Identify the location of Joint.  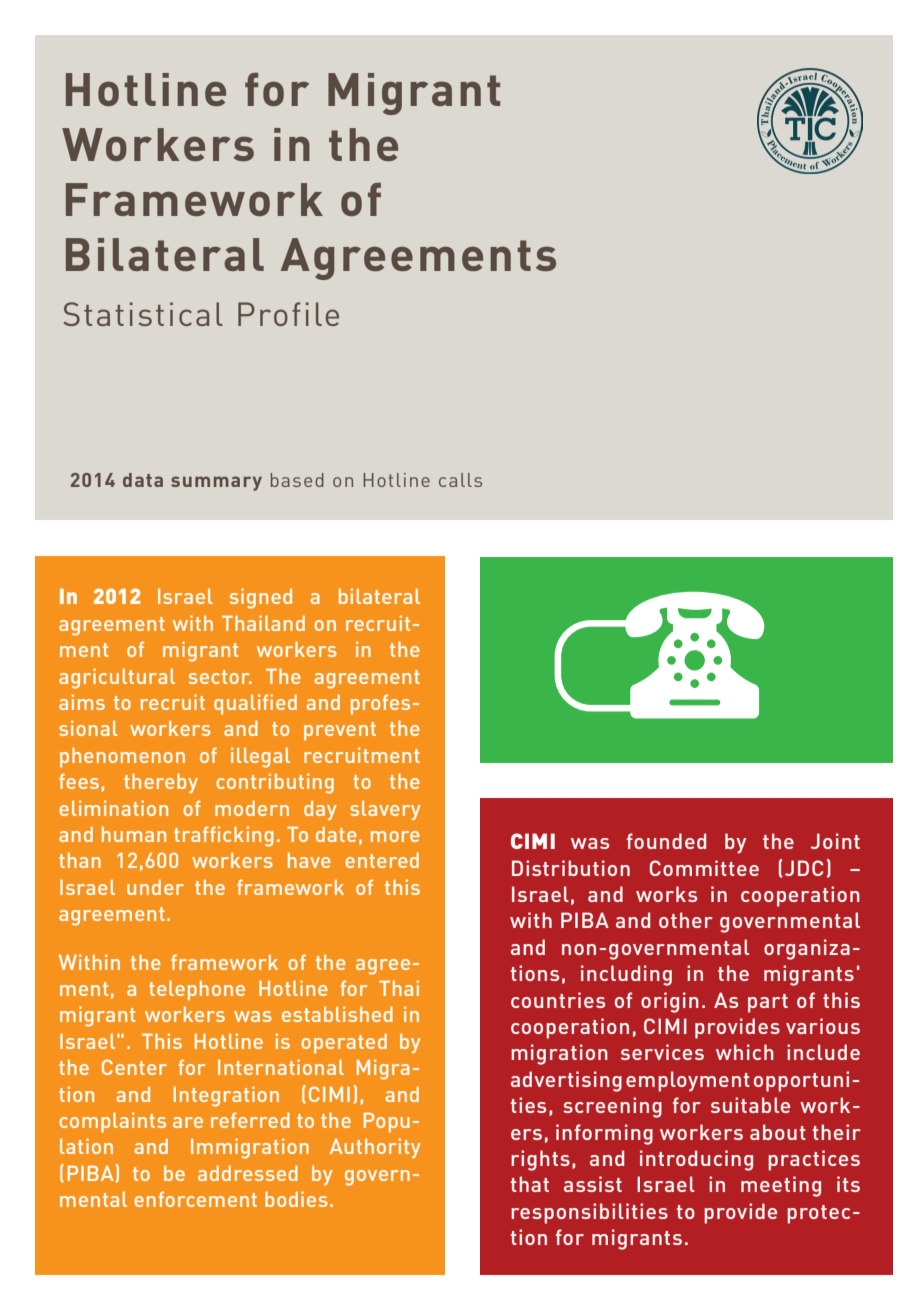
(835, 841).
